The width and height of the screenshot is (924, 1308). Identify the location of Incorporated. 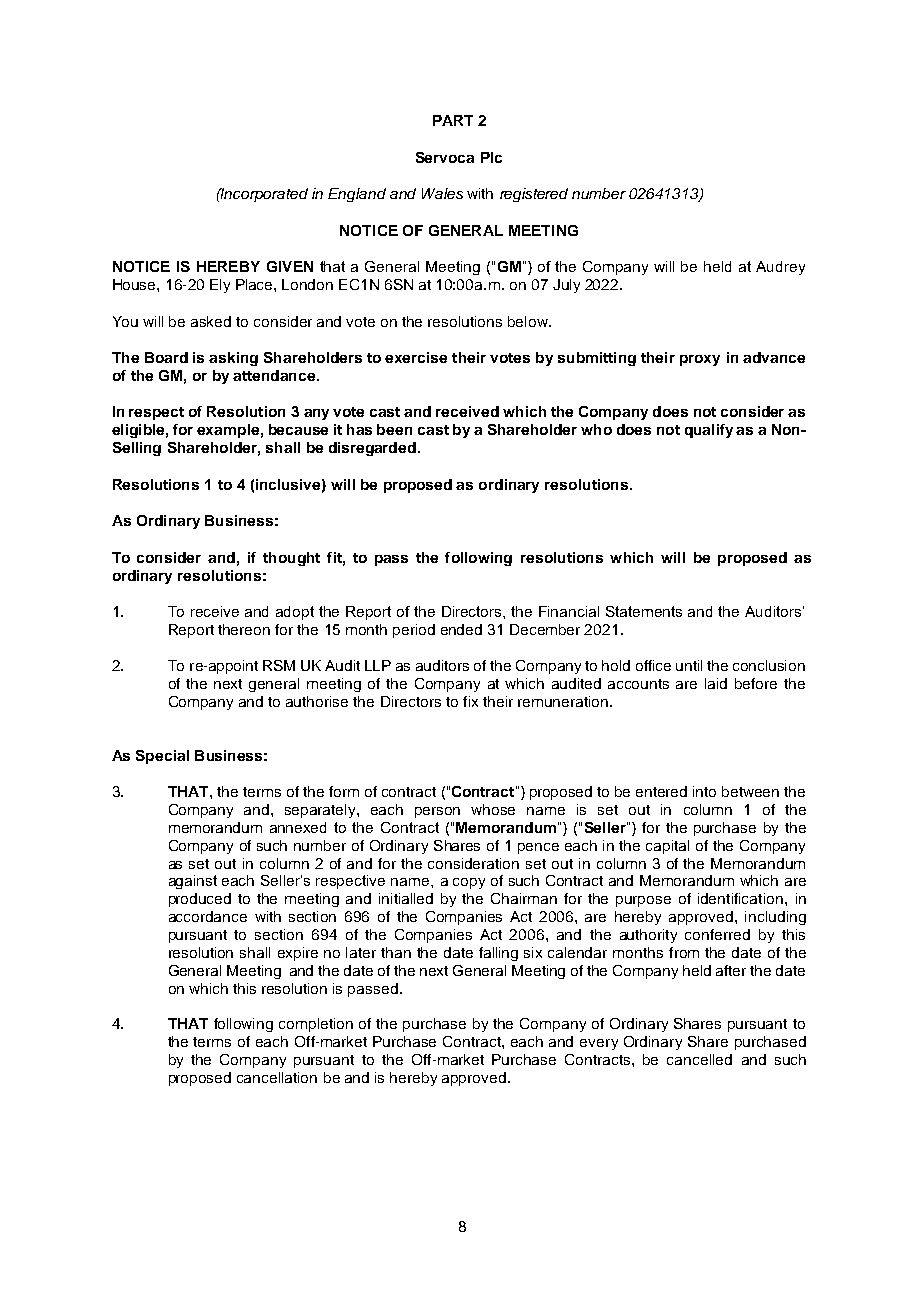
(263, 195).
